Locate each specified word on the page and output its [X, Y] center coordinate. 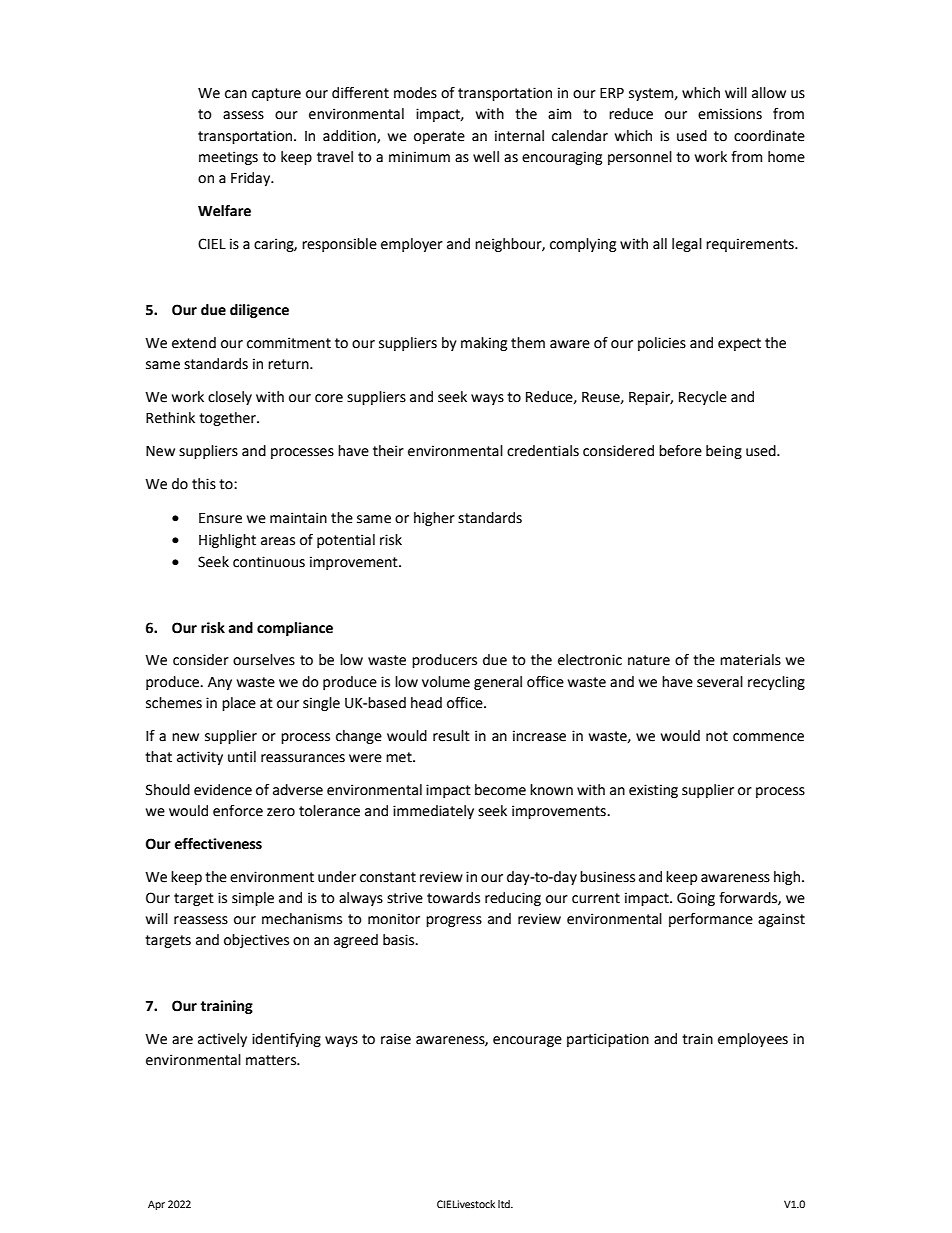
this [204, 484]
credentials [543, 451]
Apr [156, 1205]
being [724, 452]
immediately [433, 812]
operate [439, 137]
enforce [238, 811]
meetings [228, 158]
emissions [730, 114]
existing [653, 791]
